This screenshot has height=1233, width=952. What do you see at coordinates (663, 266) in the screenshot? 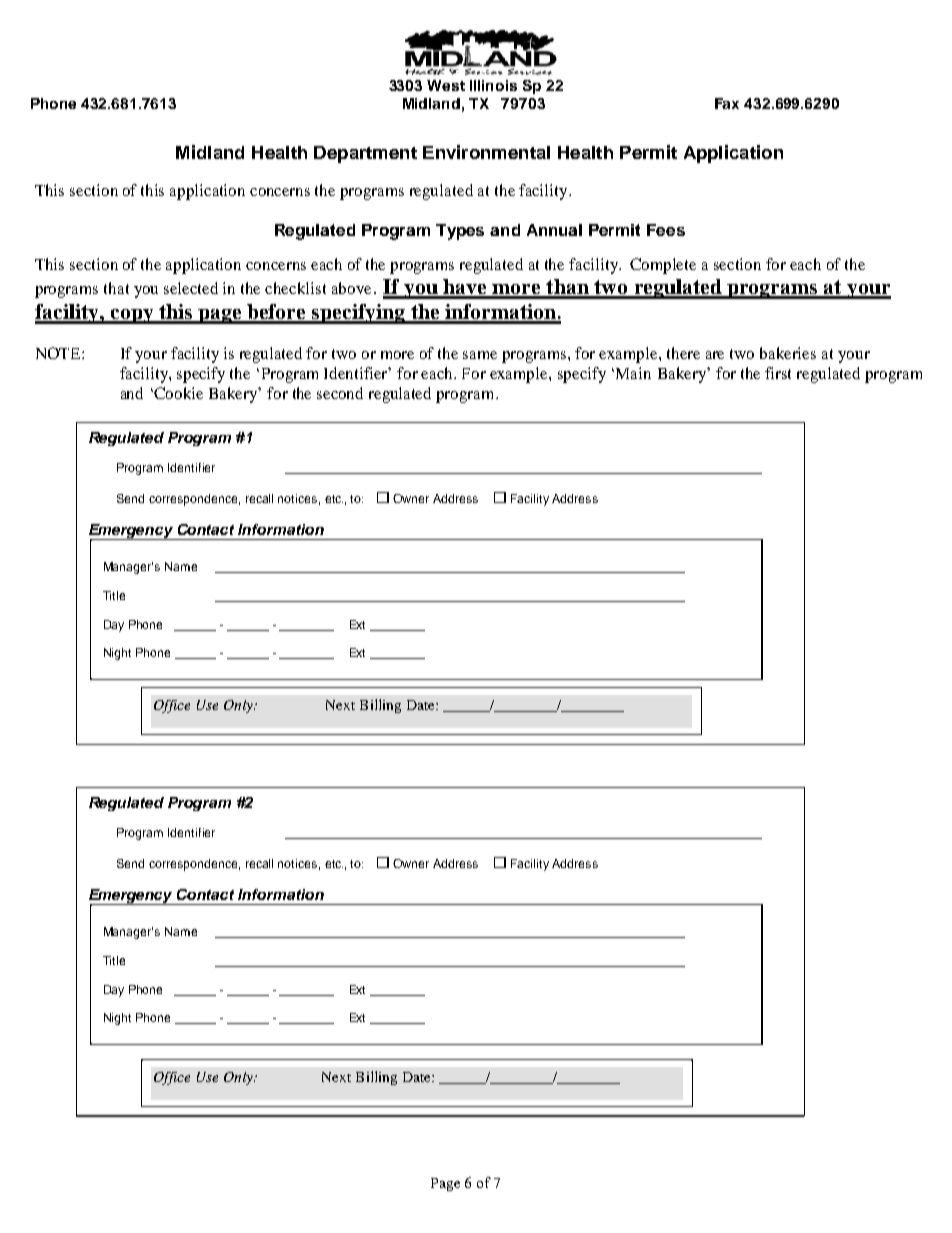
I see `Complete` at bounding box center [663, 266].
